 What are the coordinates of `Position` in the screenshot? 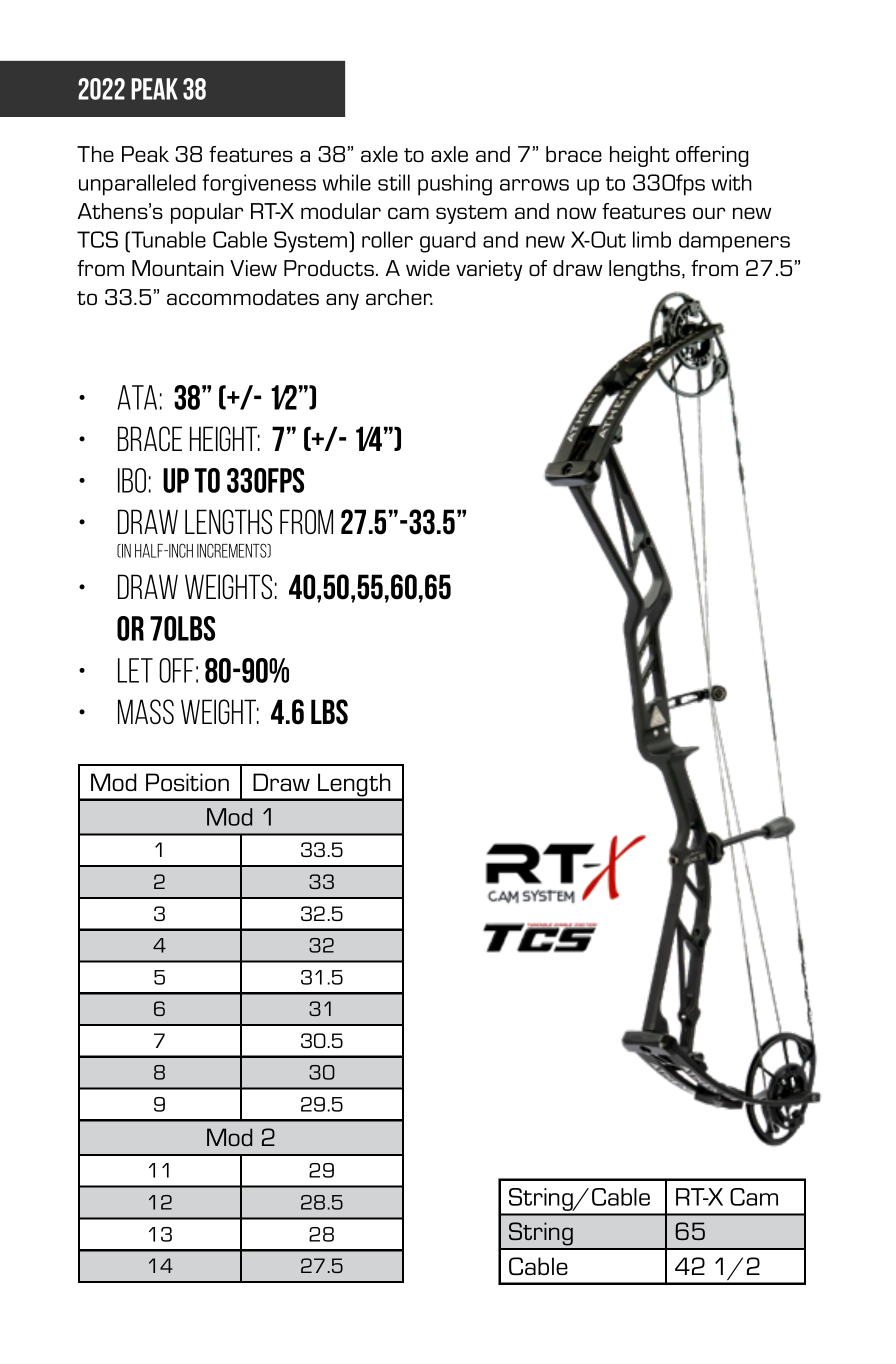 It's located at (187, 782).
